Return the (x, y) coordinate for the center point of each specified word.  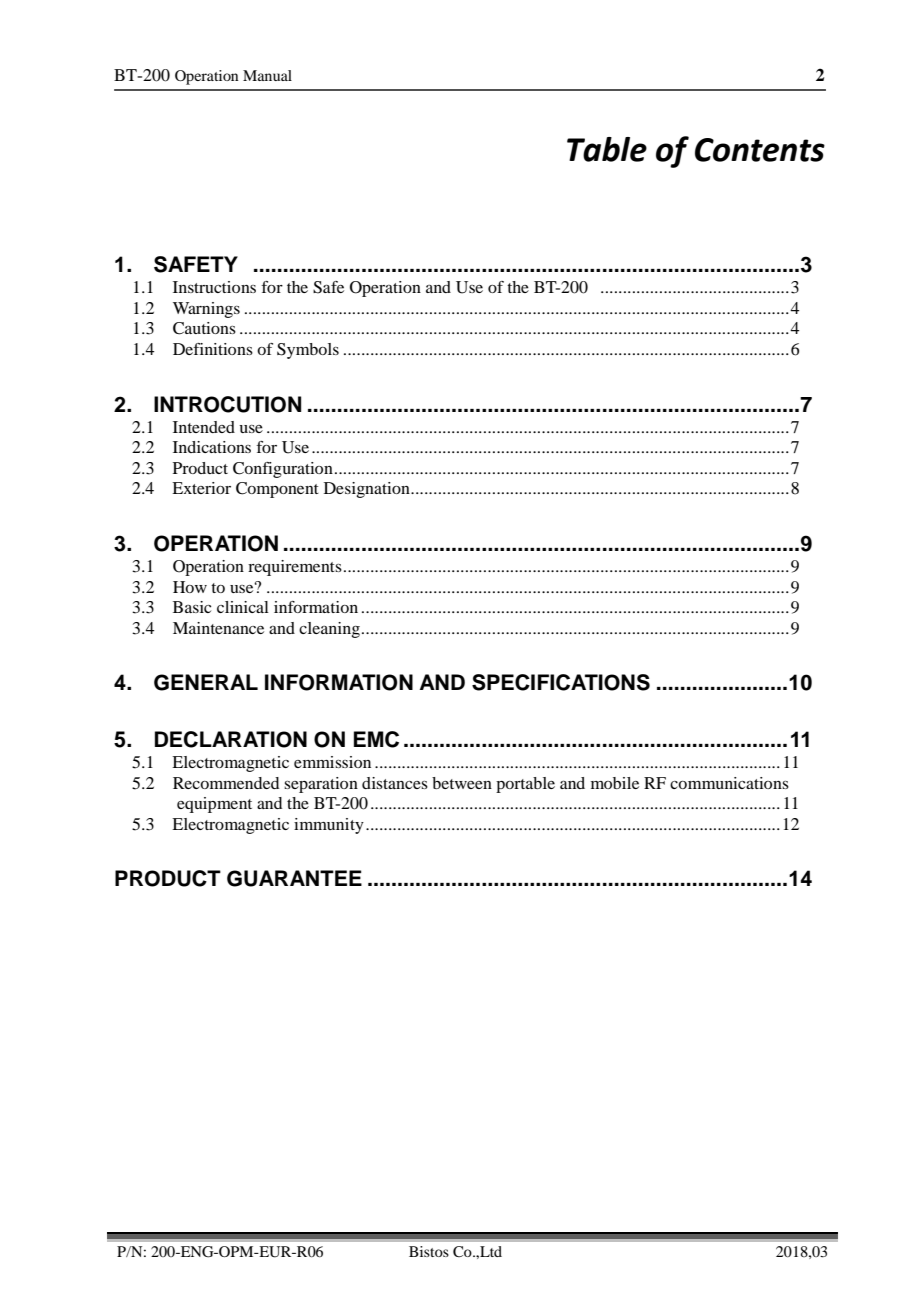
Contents (760, 150)
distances (395, 783)
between (462, 783)
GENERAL (206, 682)
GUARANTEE (294, 878)
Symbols (308, 351)
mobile (615, 783)
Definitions (213, 349)
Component (277, 490)
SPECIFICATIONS (561, 682)
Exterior (201, 488)
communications (729, 783)
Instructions (214, 287)
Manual (267, 75)
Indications (212, 447)
